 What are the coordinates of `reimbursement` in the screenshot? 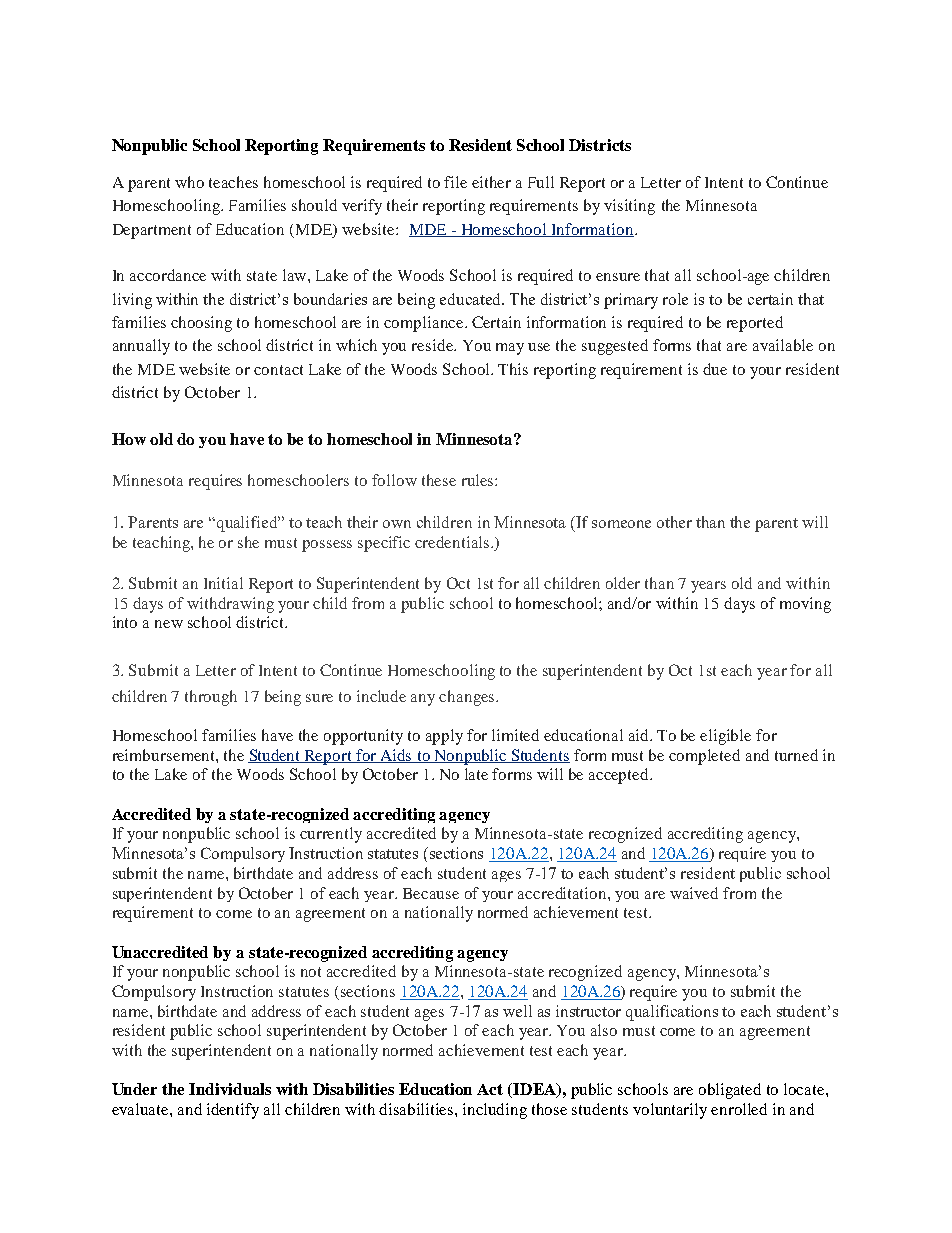 It's located at (165, 755).
